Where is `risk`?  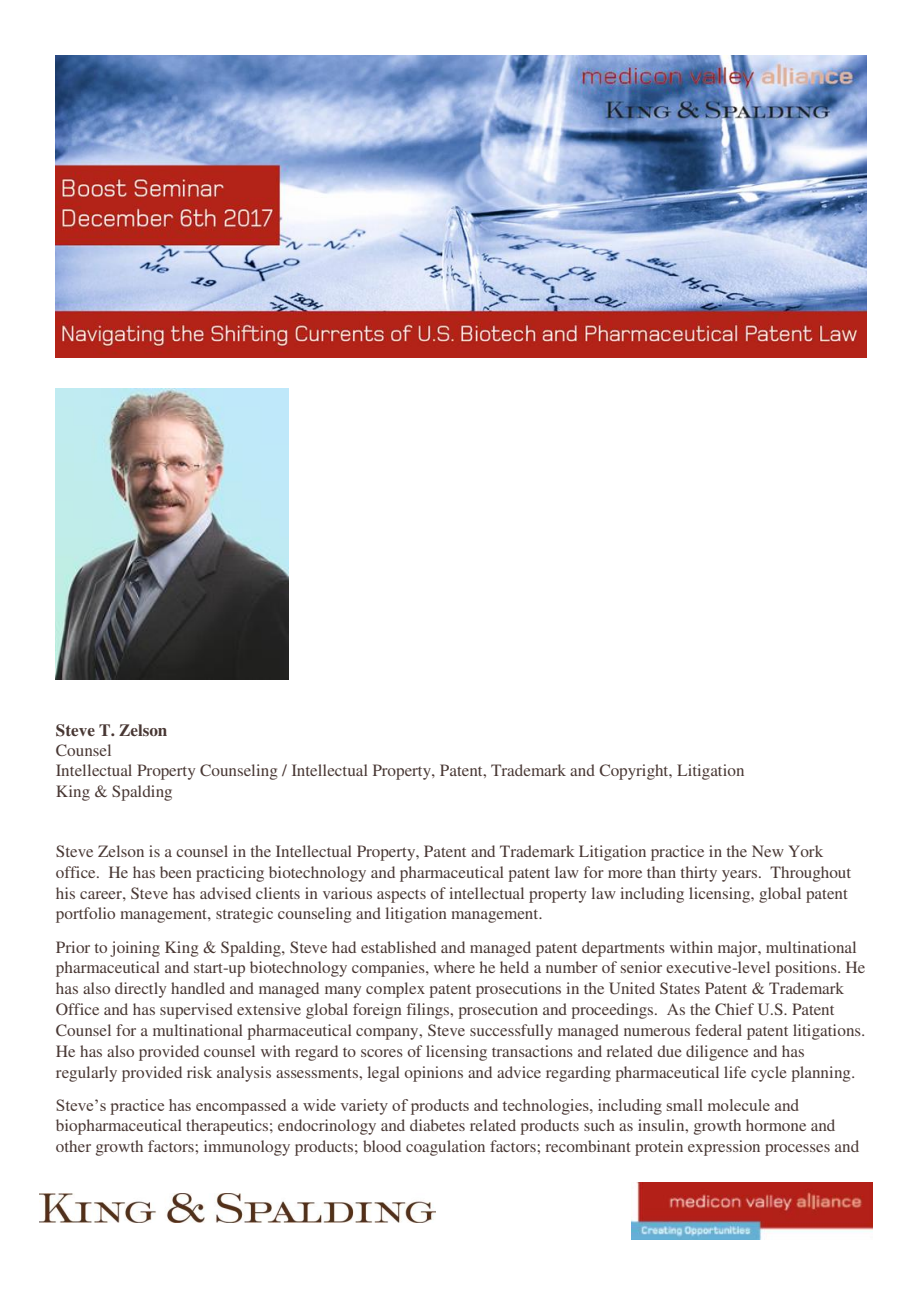
risk is located at coordinates (199, 1072).
